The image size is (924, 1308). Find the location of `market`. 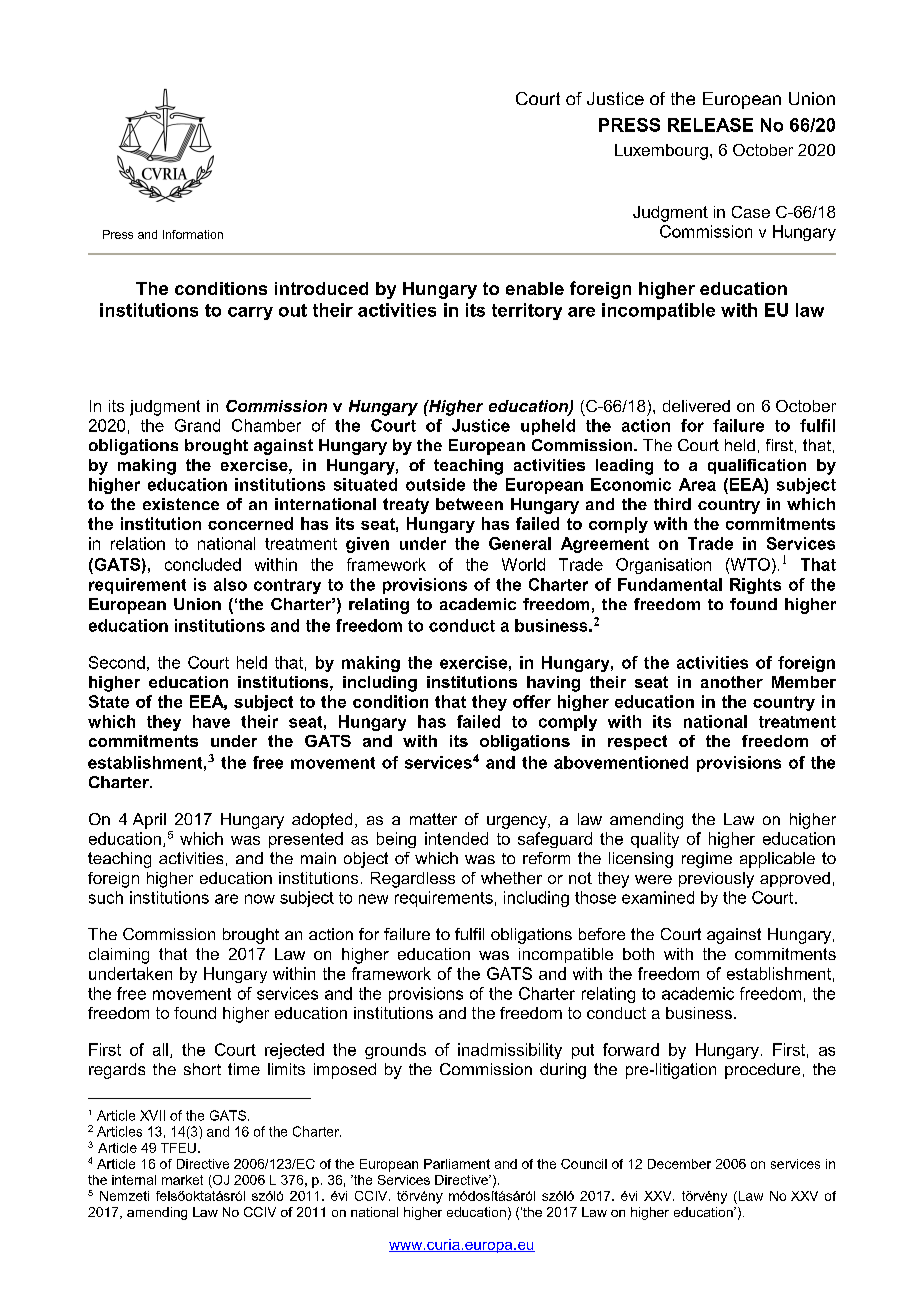

market is located at coordinates (182, 1180).
